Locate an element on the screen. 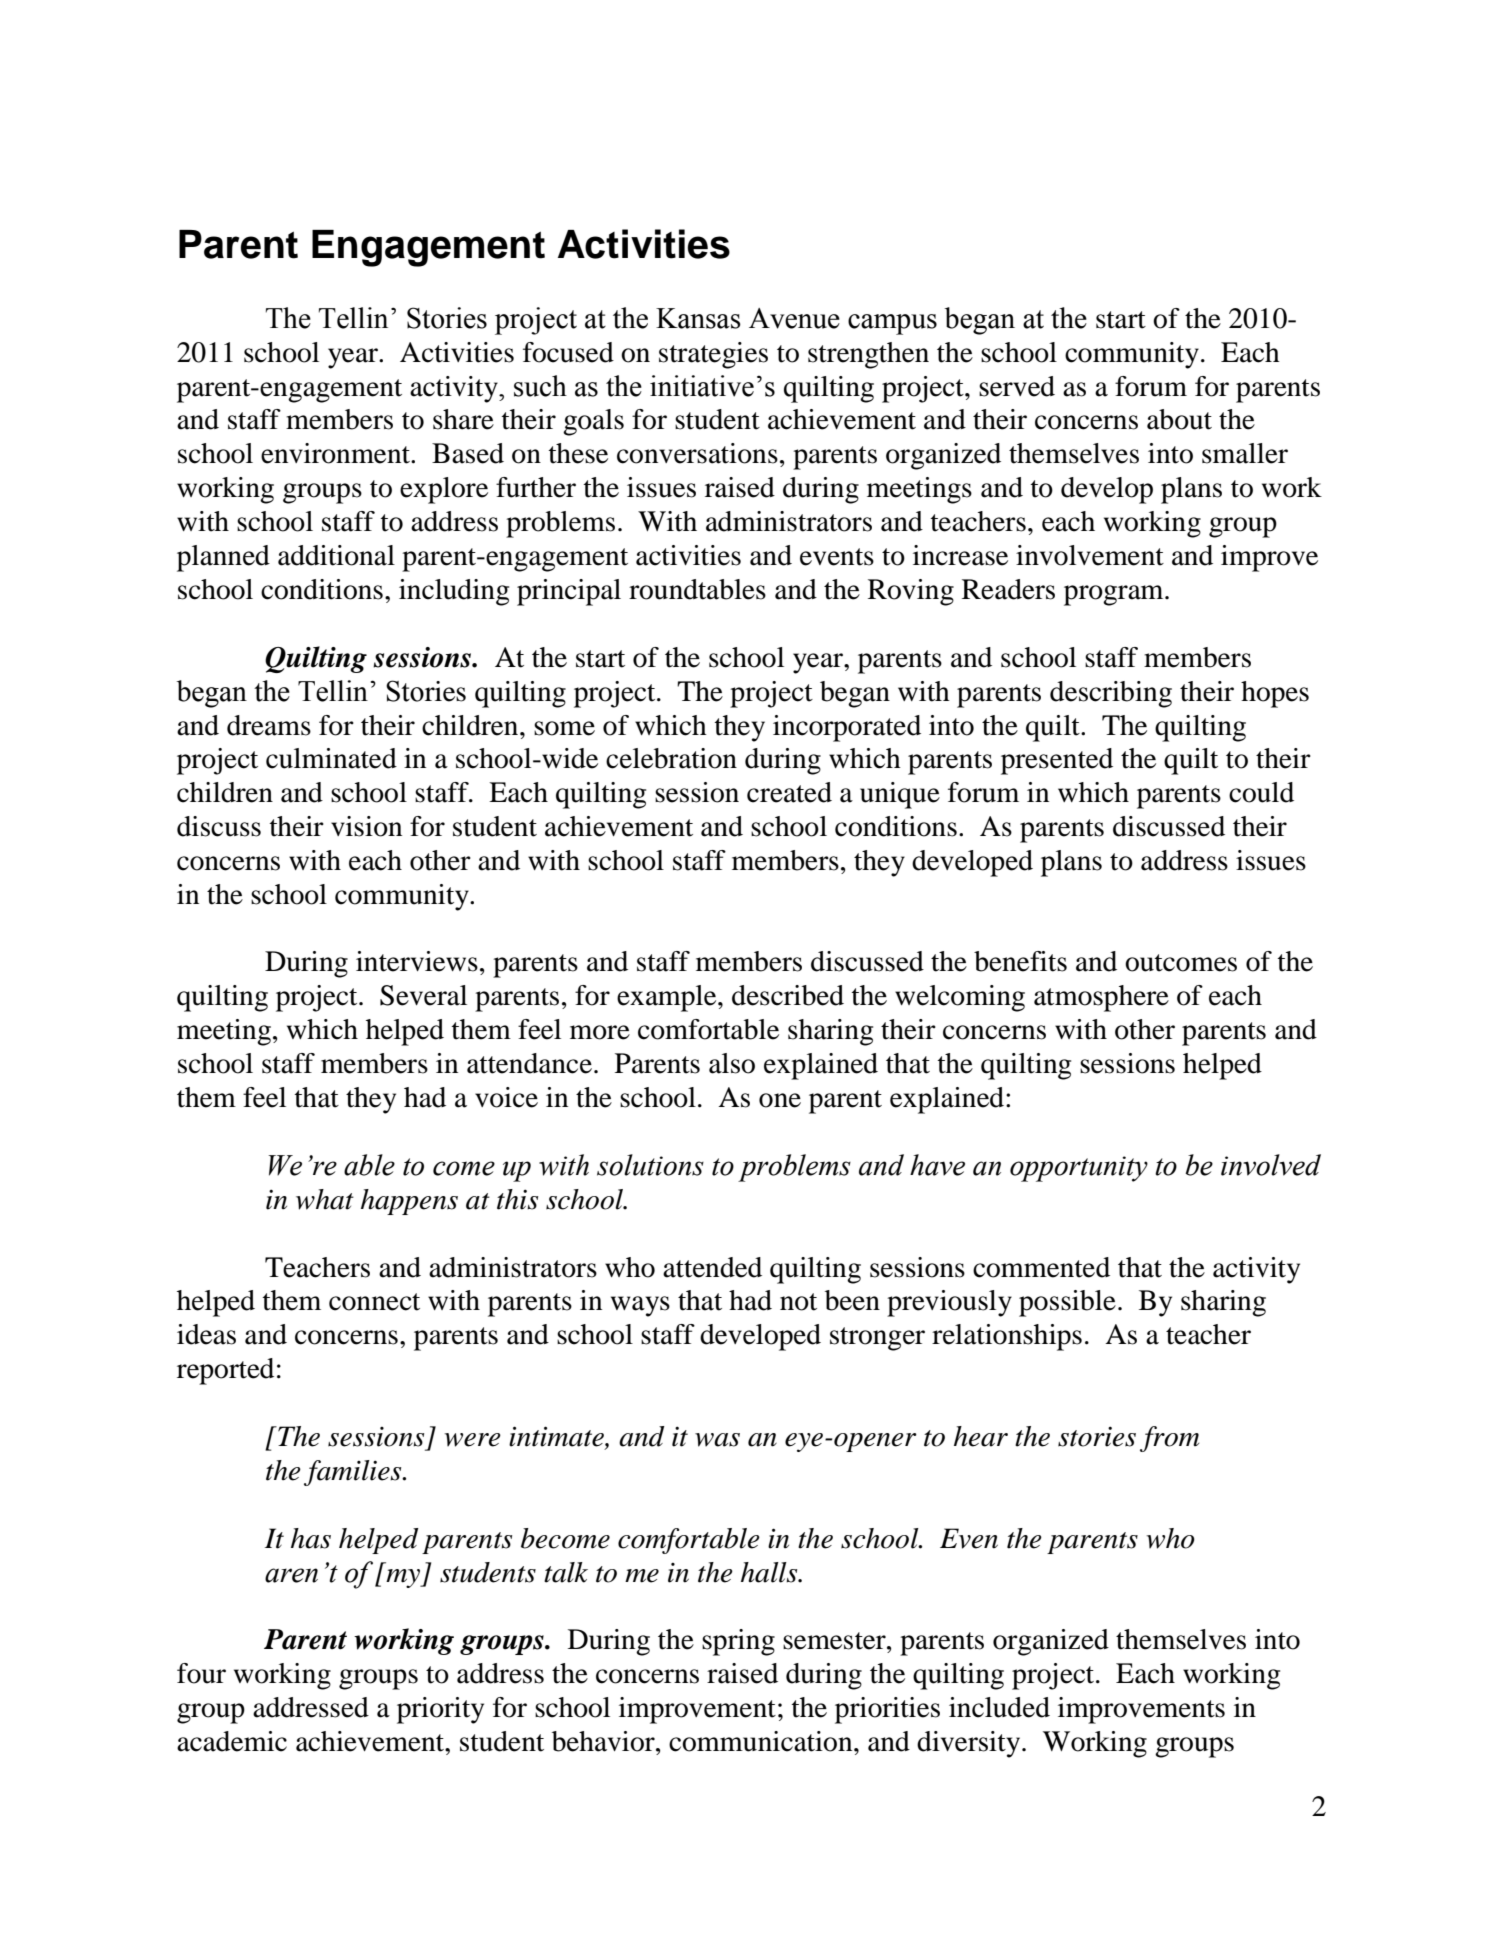 Image resolution: width=1503 pixels, height=1945 pixels. celebration is located at coordinates (671, 758).
